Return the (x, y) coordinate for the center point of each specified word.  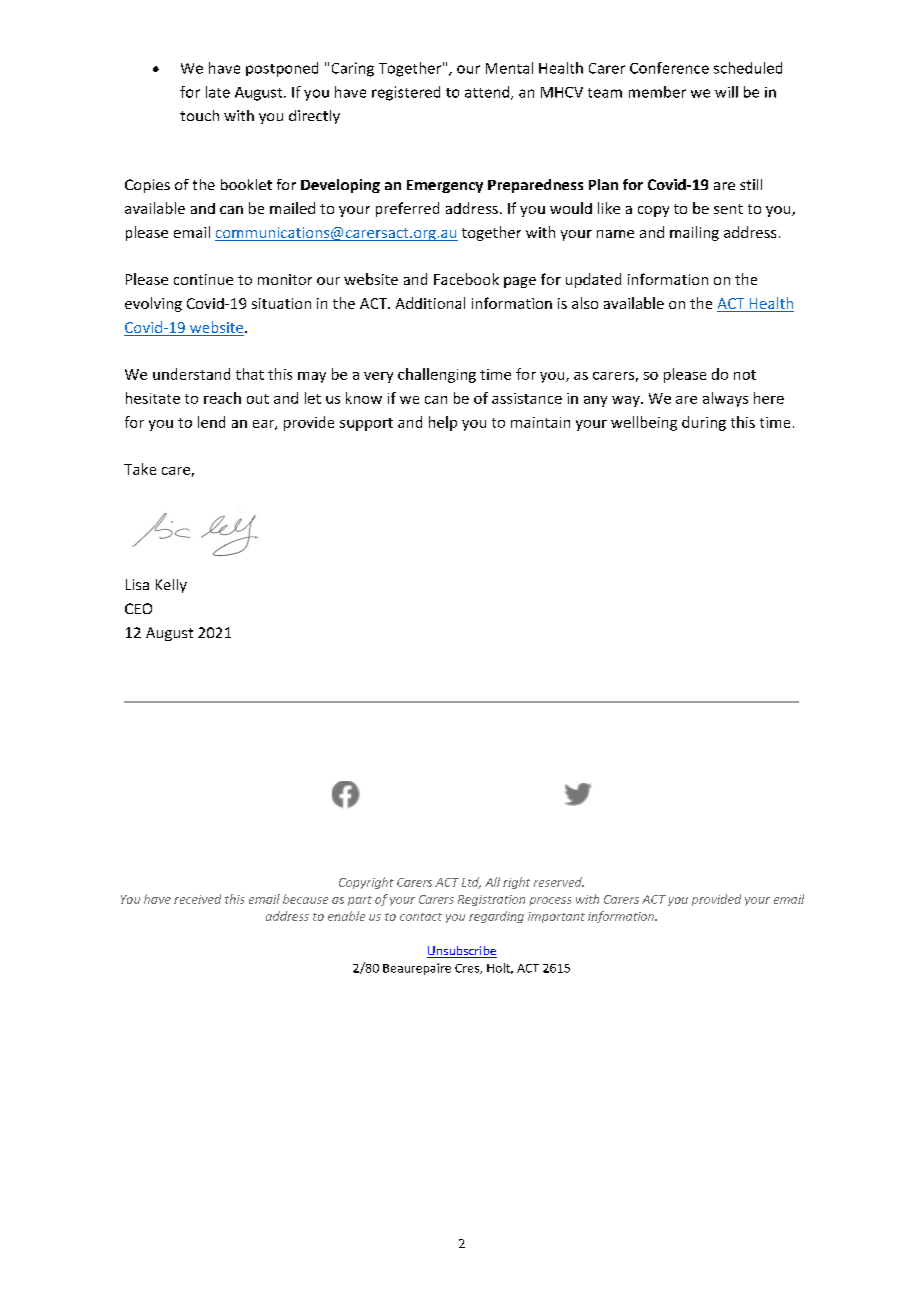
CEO (138, 608)
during (704, 423)
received (197, 899)
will (726, 92)
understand (191, 374)
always (725, 399)
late (218, 92)
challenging (437, 375)
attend (488, 93)
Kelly (171, 586)
